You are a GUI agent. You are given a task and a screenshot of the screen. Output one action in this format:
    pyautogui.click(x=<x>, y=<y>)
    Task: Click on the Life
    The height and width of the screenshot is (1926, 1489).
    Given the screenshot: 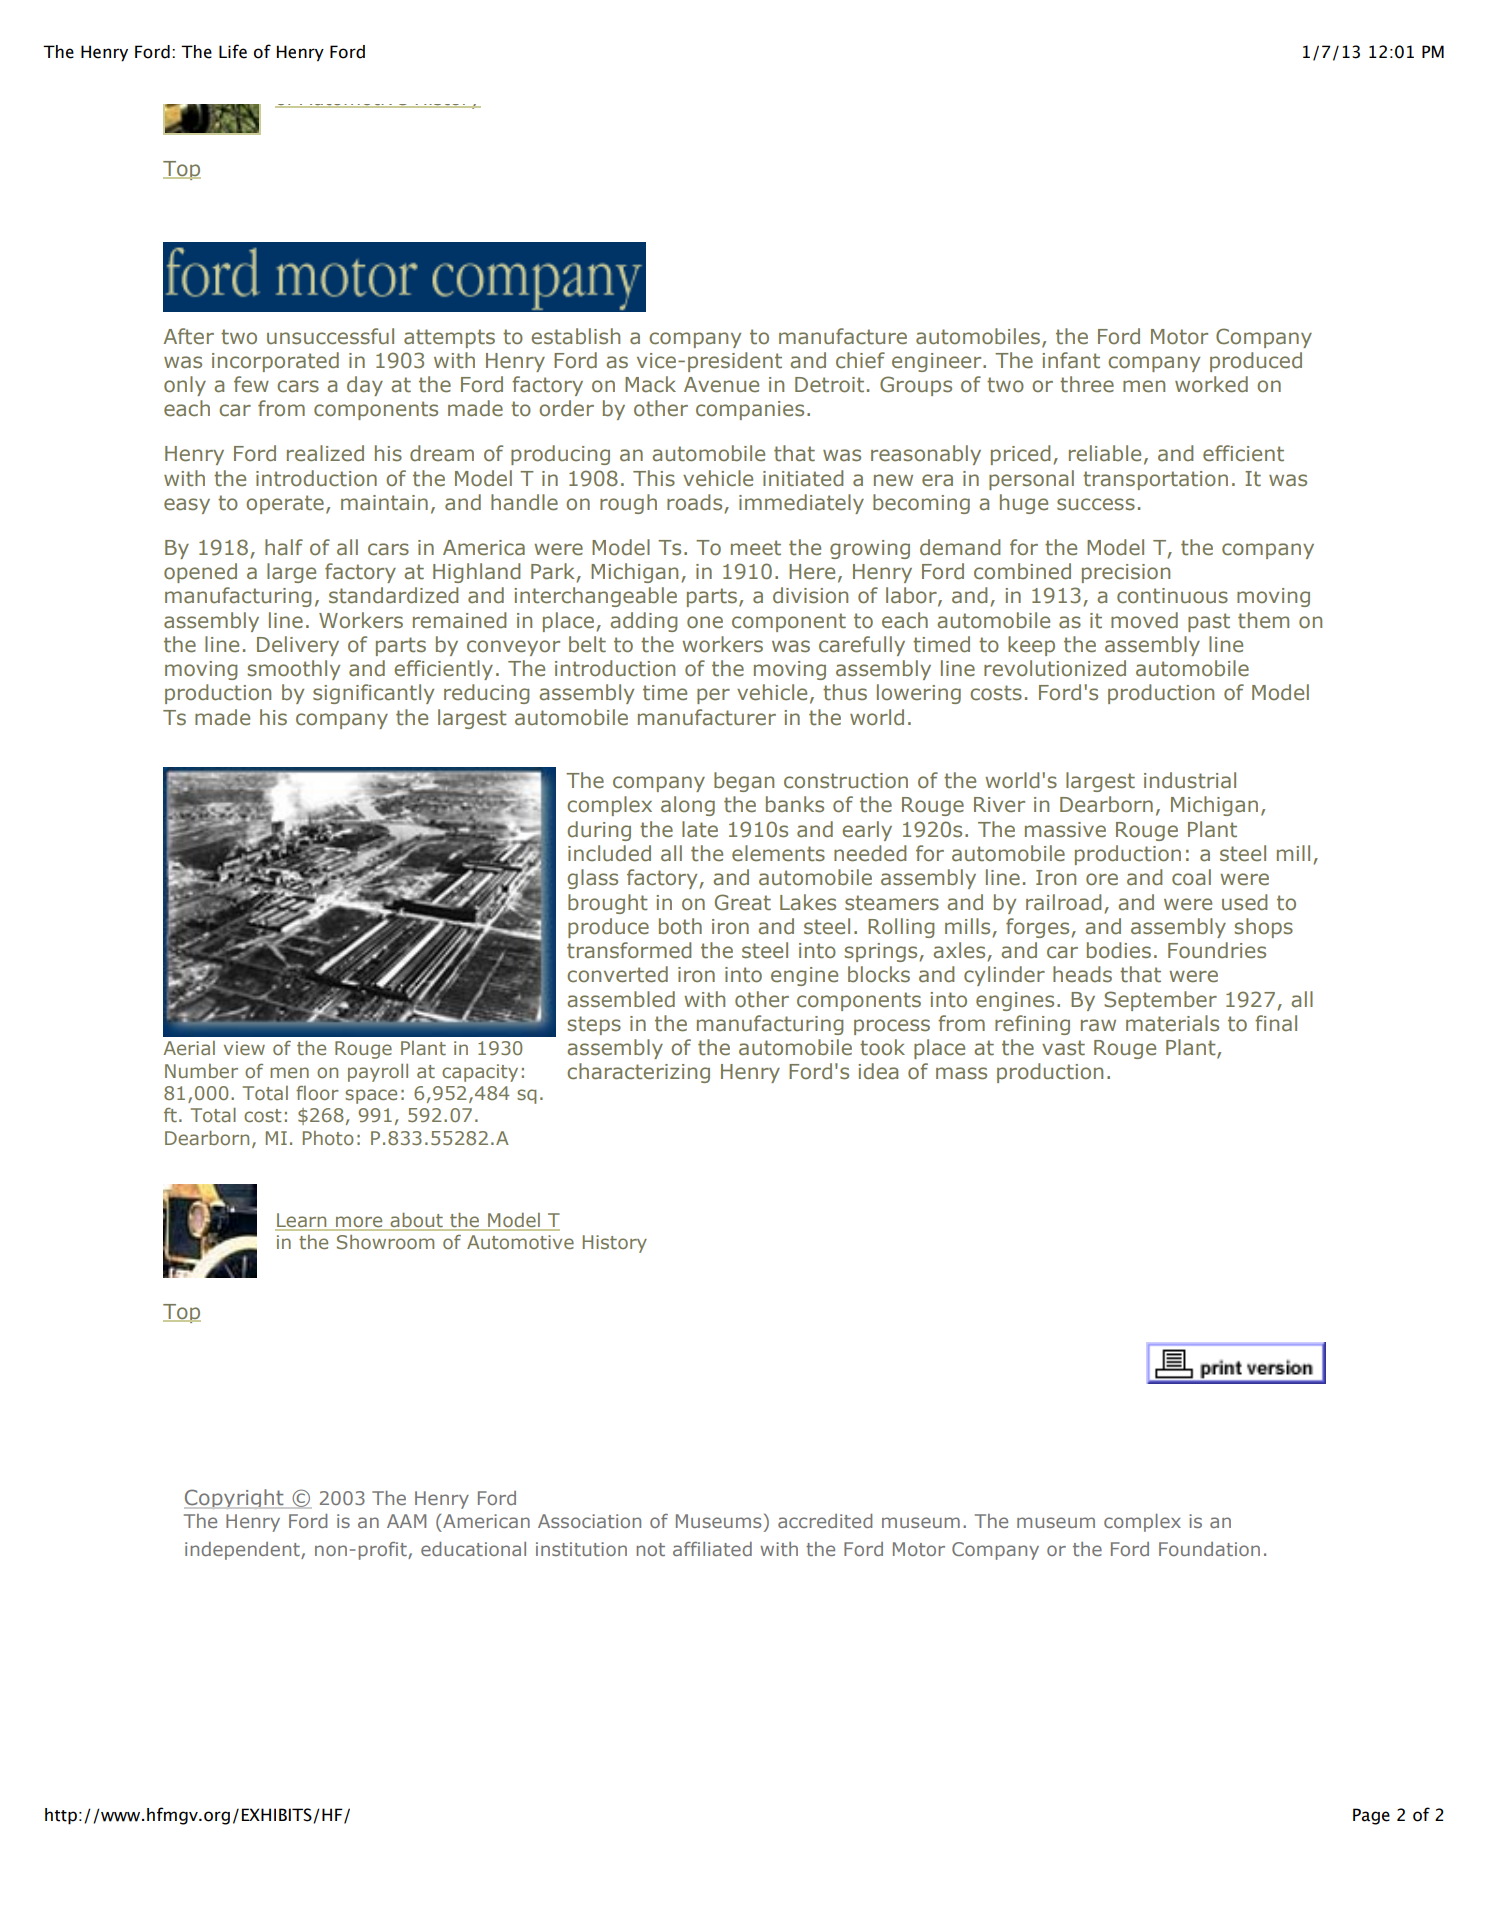 What is the action you would take?
    pyautogui.click(x=233, y=51)
